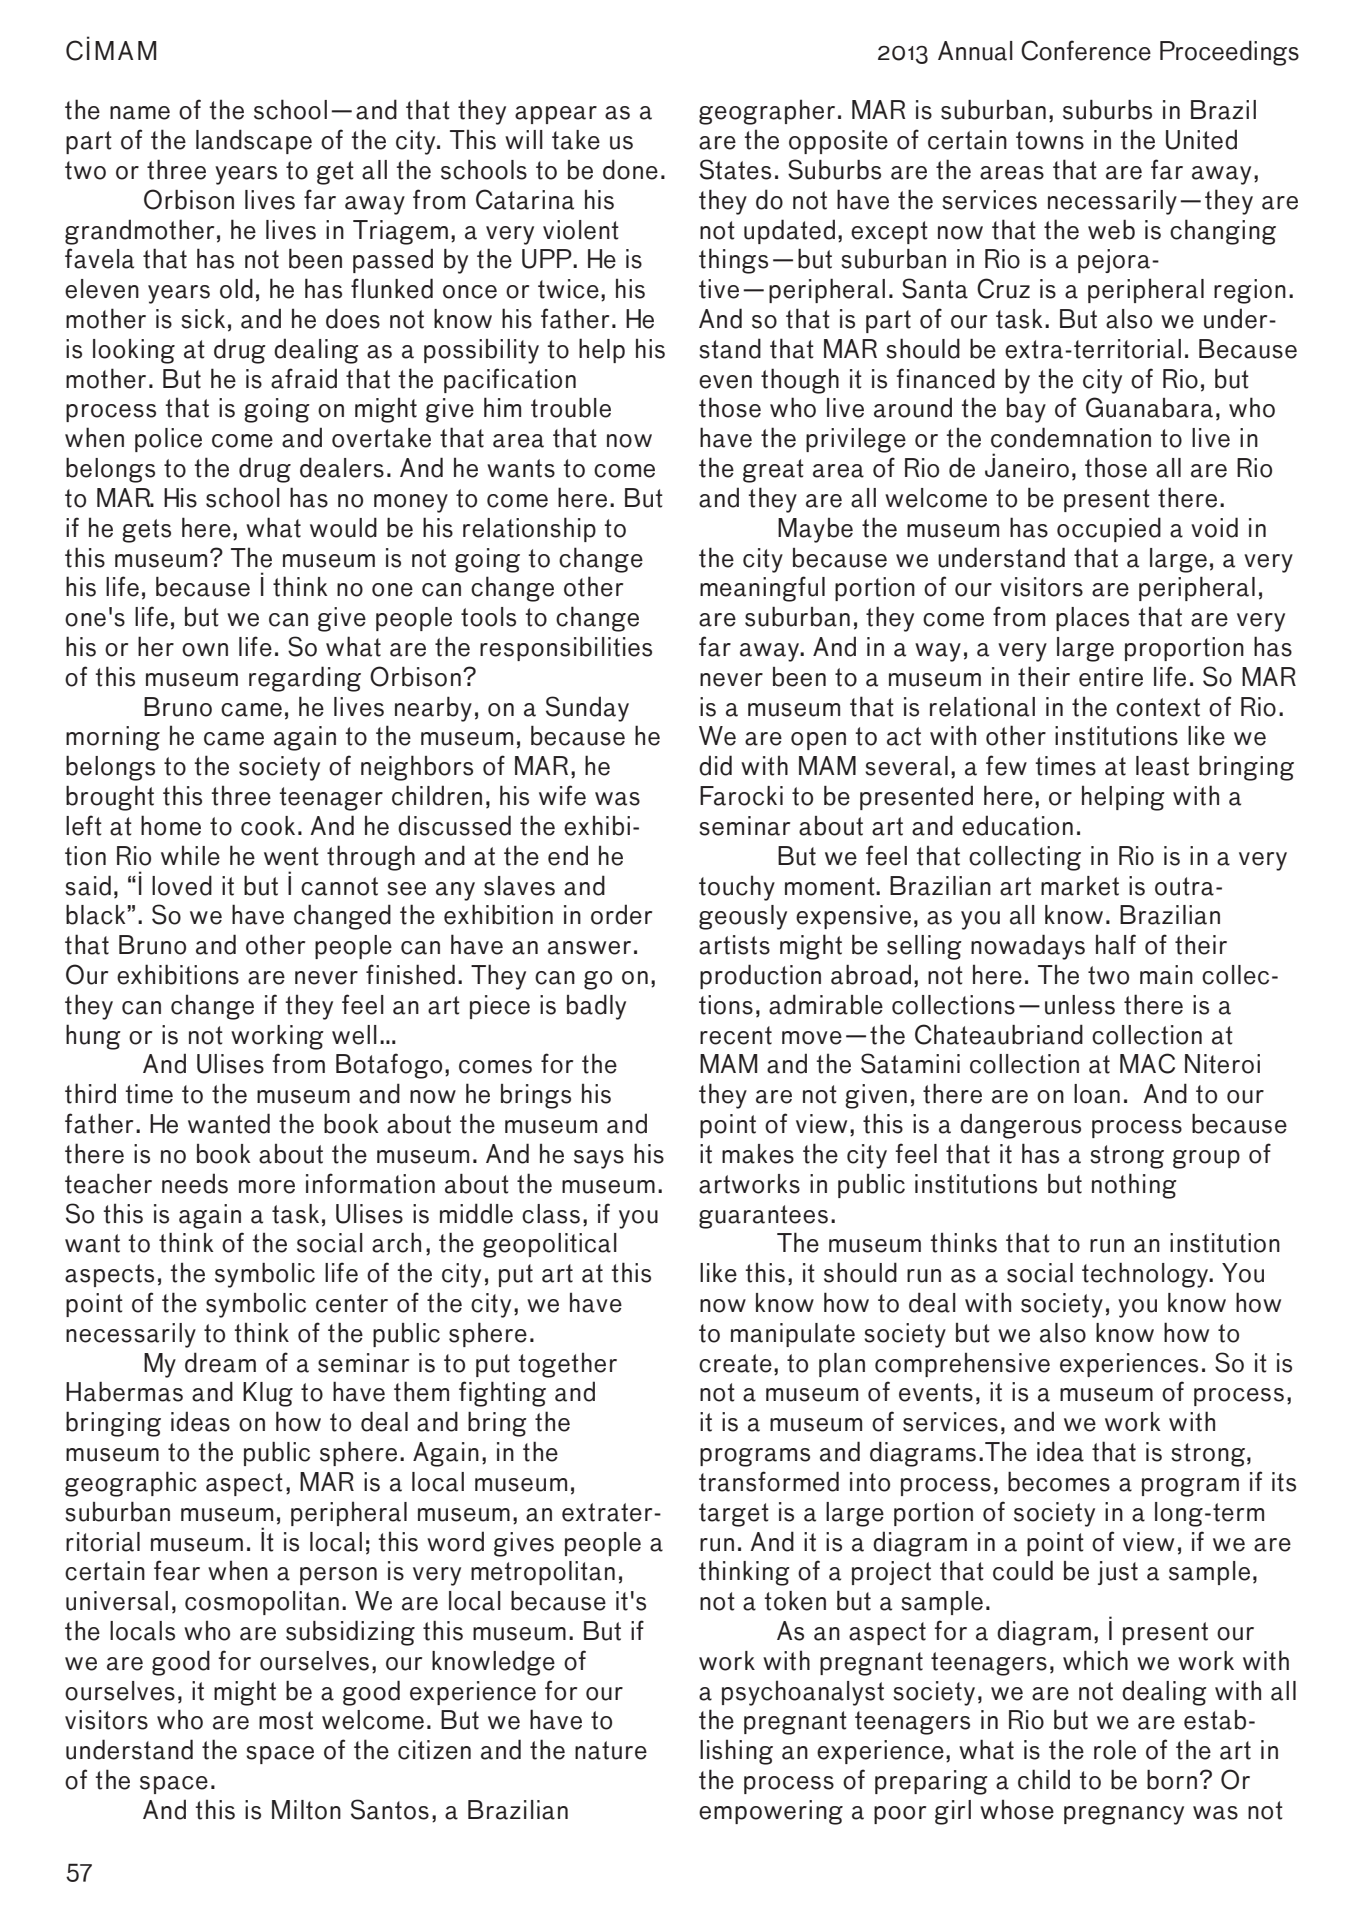  What do you see at coordinates (734, 945) in the document?
I see `artists` at bounding box center [734, 945].
